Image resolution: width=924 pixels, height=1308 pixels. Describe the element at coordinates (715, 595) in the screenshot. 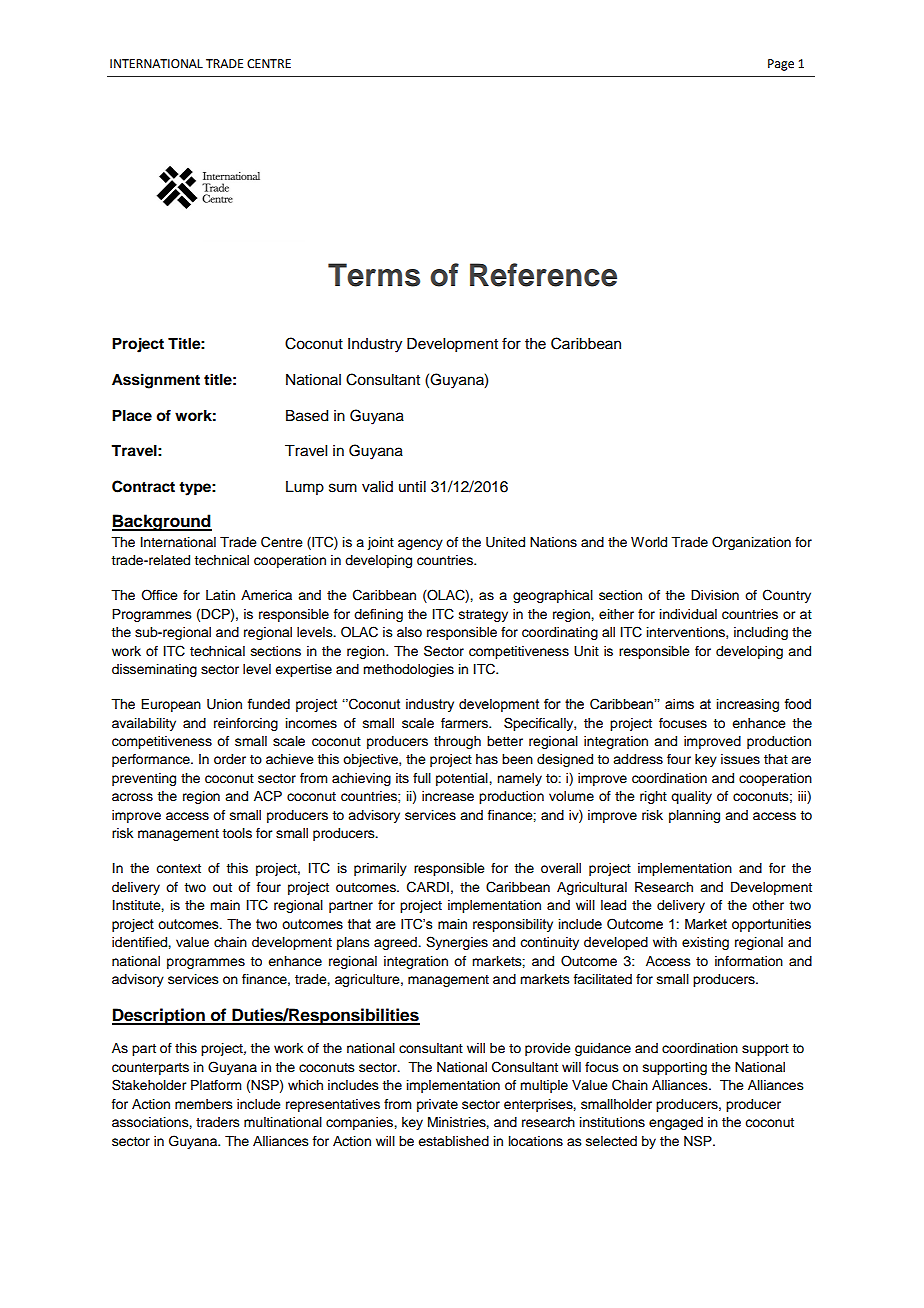

I see `Division` at that location.
